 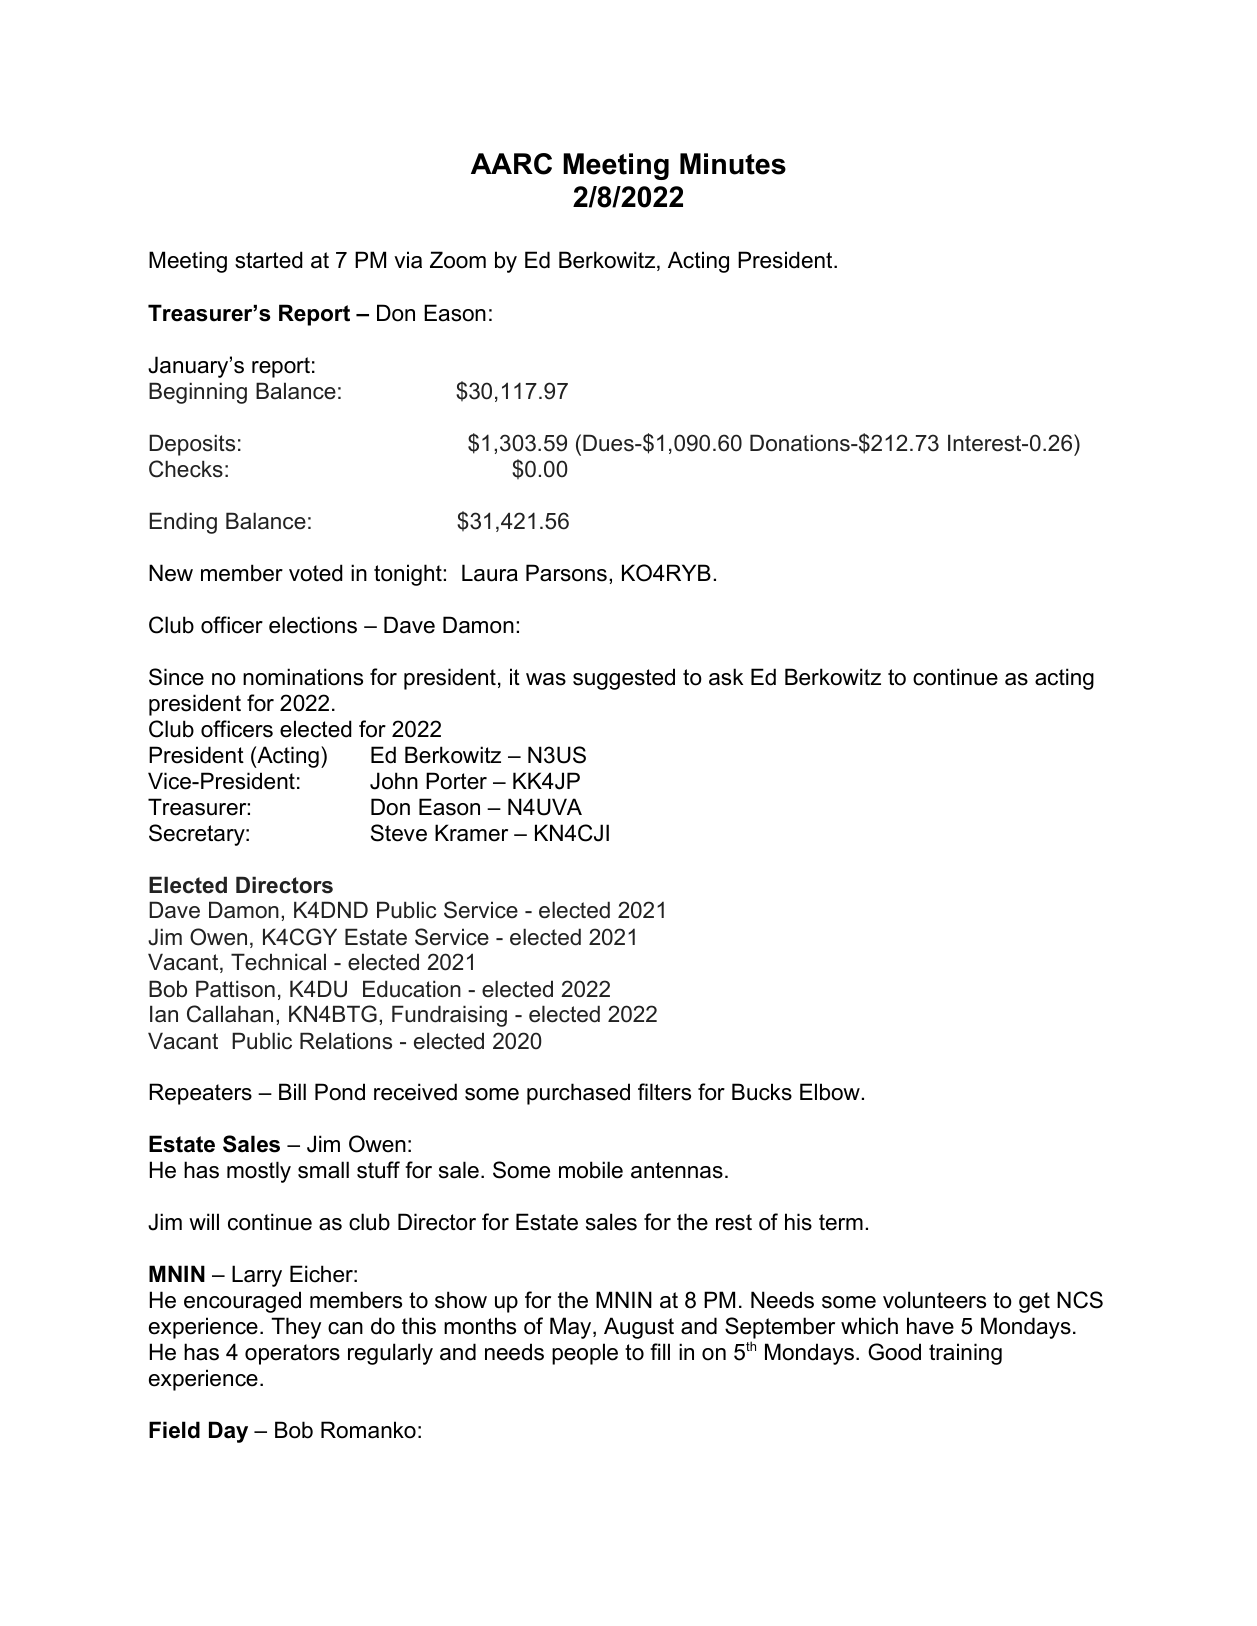 What do you see at coordinates (303, 677) in the image?
I see `nominations` at bounding box center [303, 677].
